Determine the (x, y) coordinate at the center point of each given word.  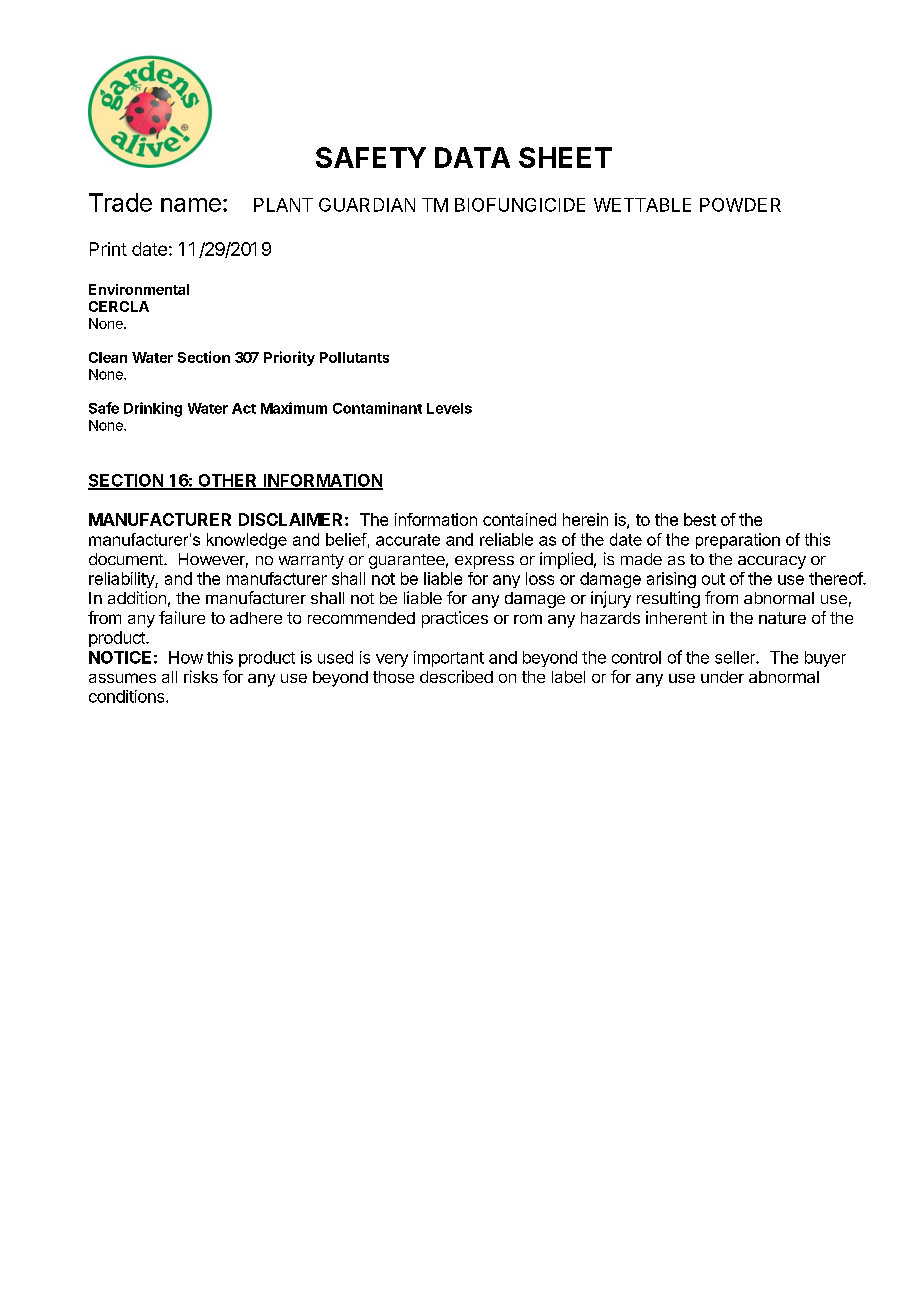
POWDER (740, 205)
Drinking (153, 409)
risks (201, 676)
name (191, 205)
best (700, 519)
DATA (472, 157)
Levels (449, 408)
